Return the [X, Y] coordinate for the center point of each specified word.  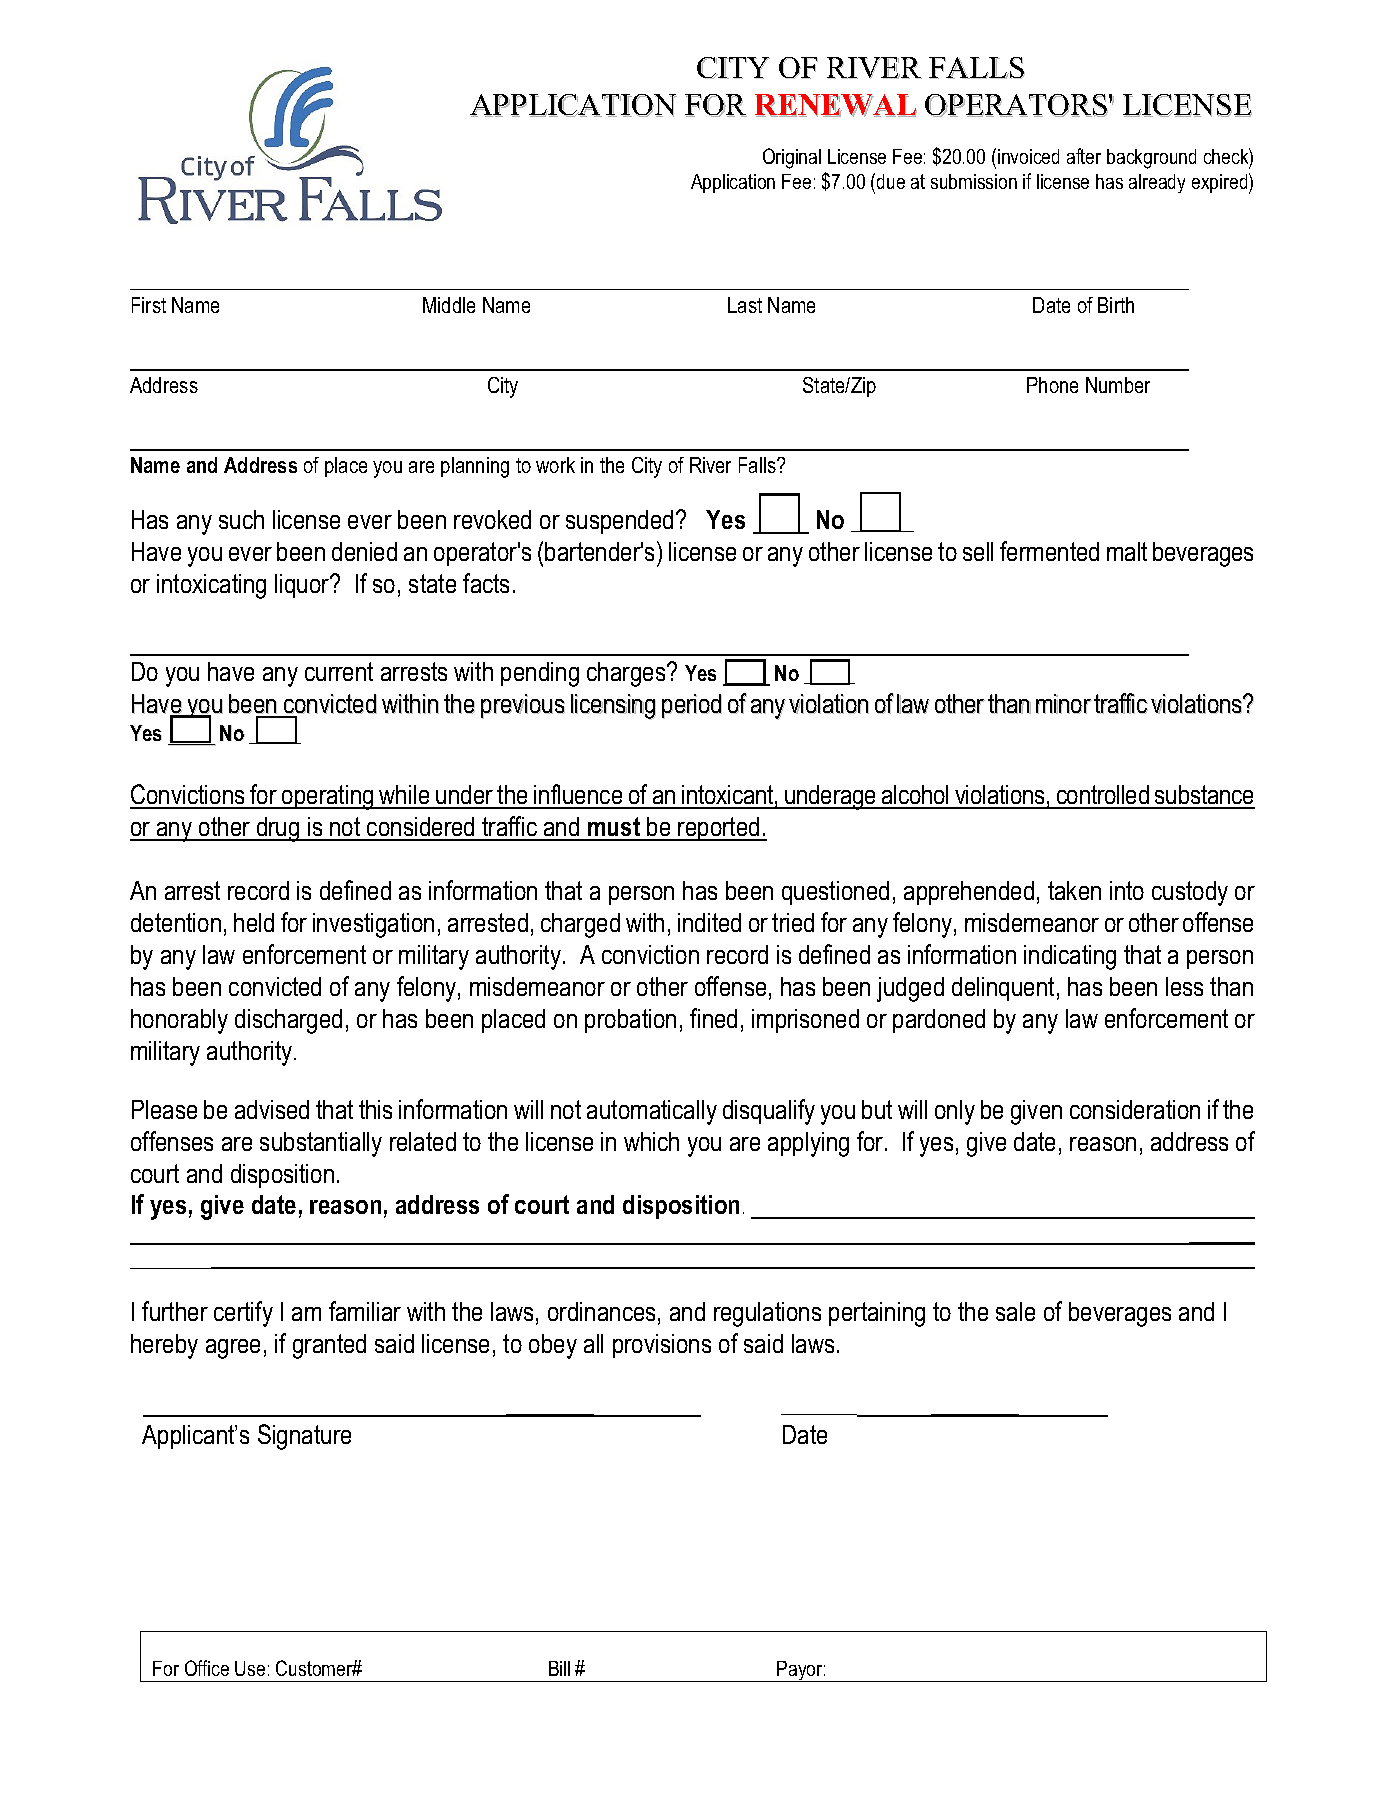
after [1084, 156]
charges [627, 674]
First [149, 305]
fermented [1049, 551]
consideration [1135, 1109]
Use [250, 1668]
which [651, 1141]
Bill [559, 1668]
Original [792, 158]
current [339, 671]
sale [1015, 1311]
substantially [321, 1144]
